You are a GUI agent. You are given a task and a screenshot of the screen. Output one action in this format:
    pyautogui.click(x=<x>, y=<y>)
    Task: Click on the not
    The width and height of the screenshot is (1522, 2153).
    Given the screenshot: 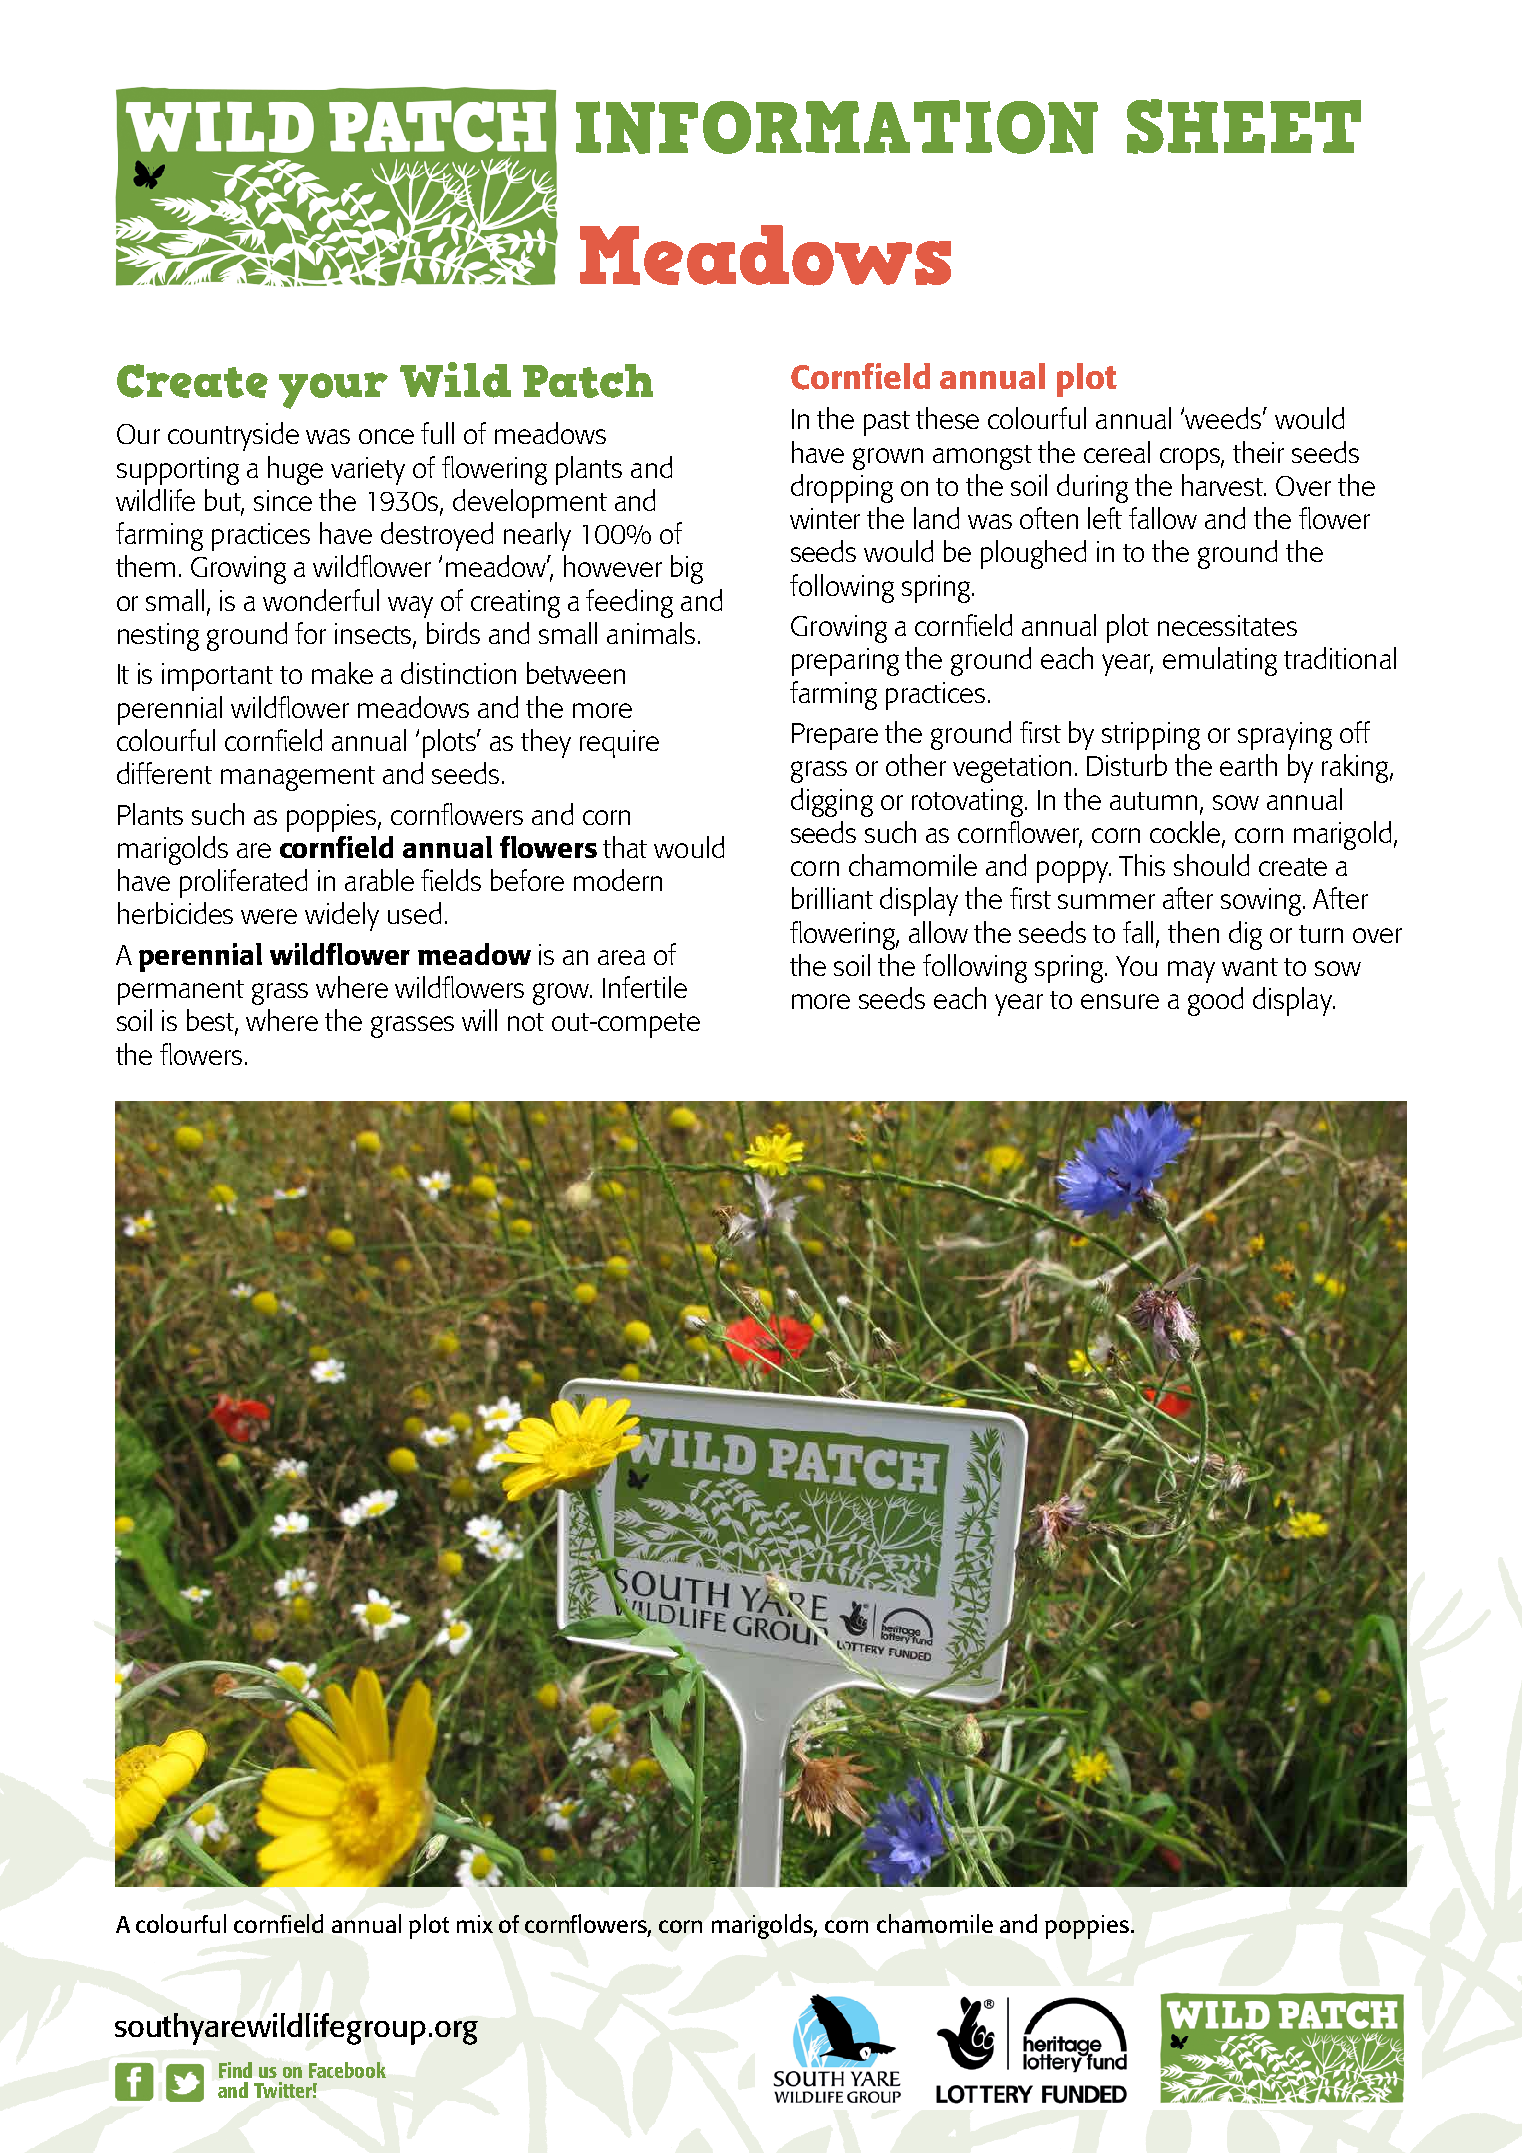 What is the action you would take?
    pyautogui.click(x=526, y=1022)
